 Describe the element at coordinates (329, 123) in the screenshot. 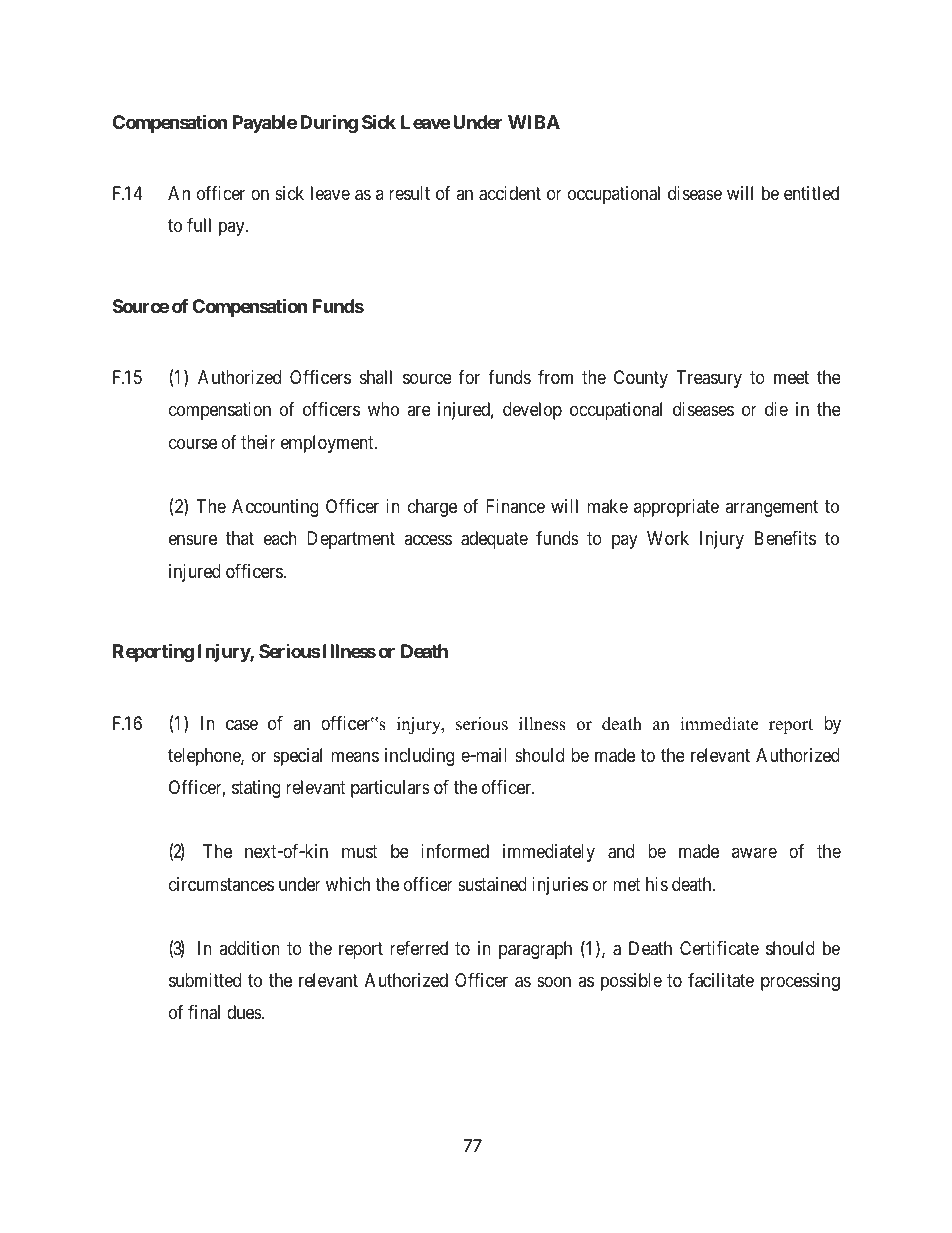

I see `During` at that location.
